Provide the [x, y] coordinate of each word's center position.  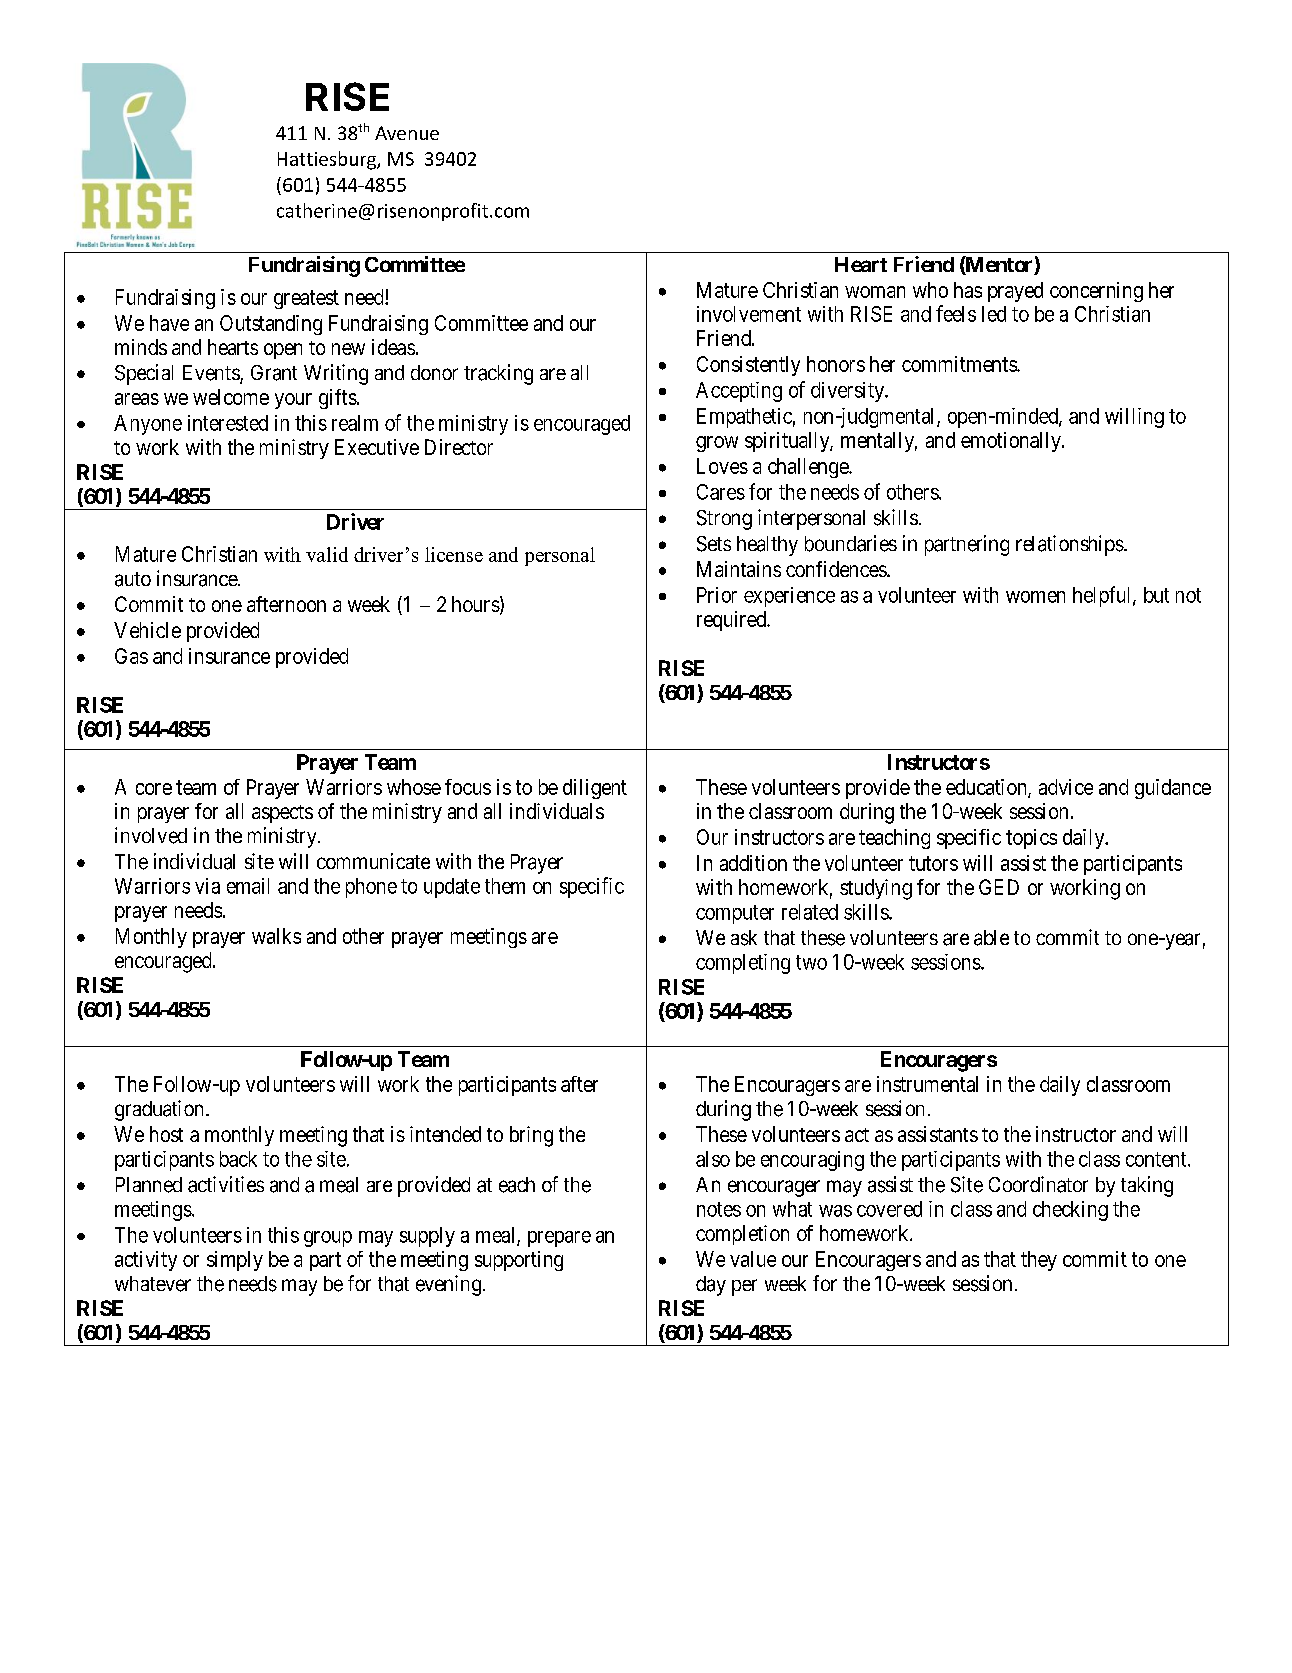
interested [228, 423]
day [711, 1286]
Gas [131, 656]
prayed [1015, 292]
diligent [595, 789]
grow [717, 444]
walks [276, 936]
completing [743, 964]
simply [235, 1261]
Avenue [407, 133]
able [991, 938]
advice [1066, 787]
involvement [749, 314]
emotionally [1012, 442]
